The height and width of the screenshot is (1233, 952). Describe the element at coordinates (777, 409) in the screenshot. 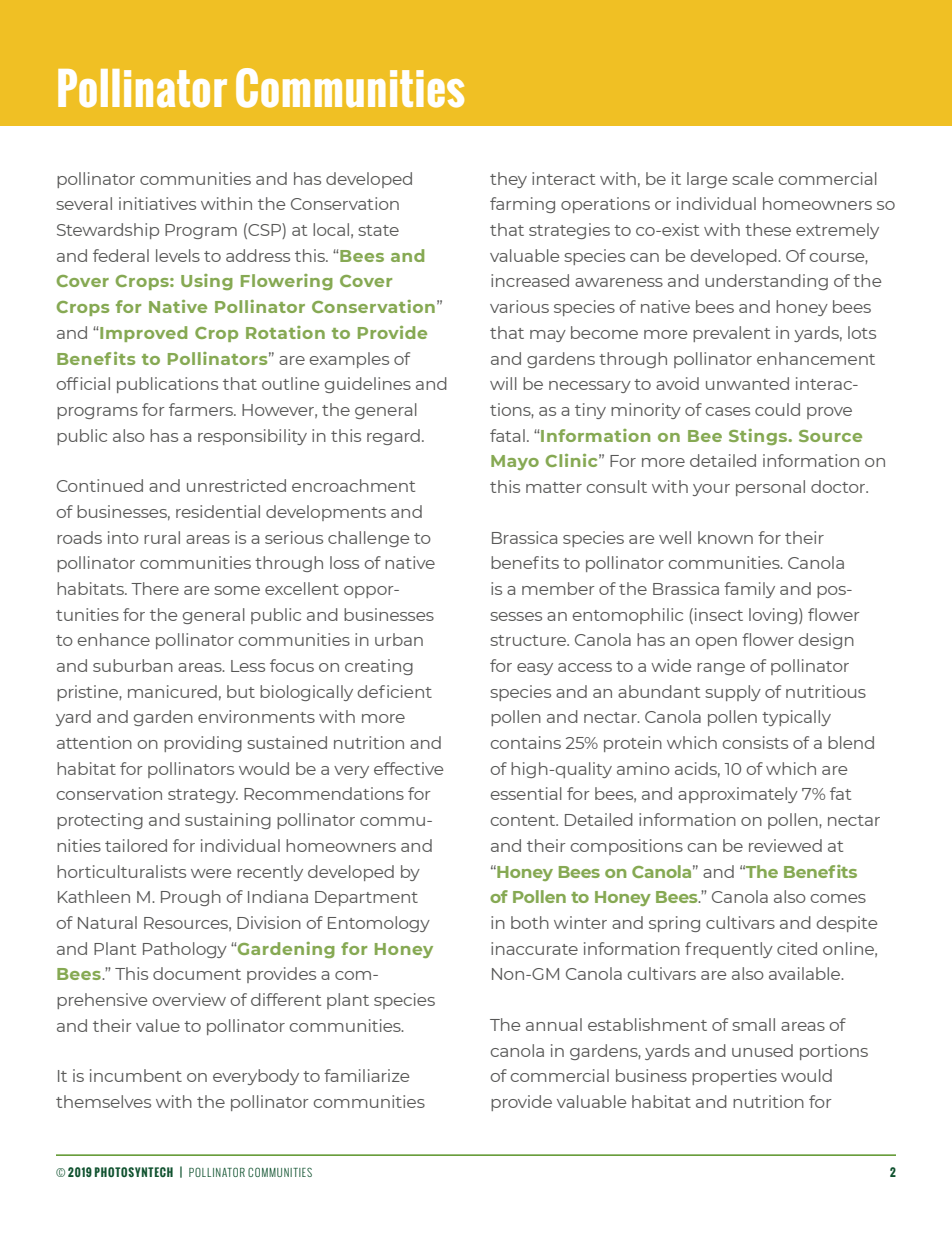

I see `could` at that location.
